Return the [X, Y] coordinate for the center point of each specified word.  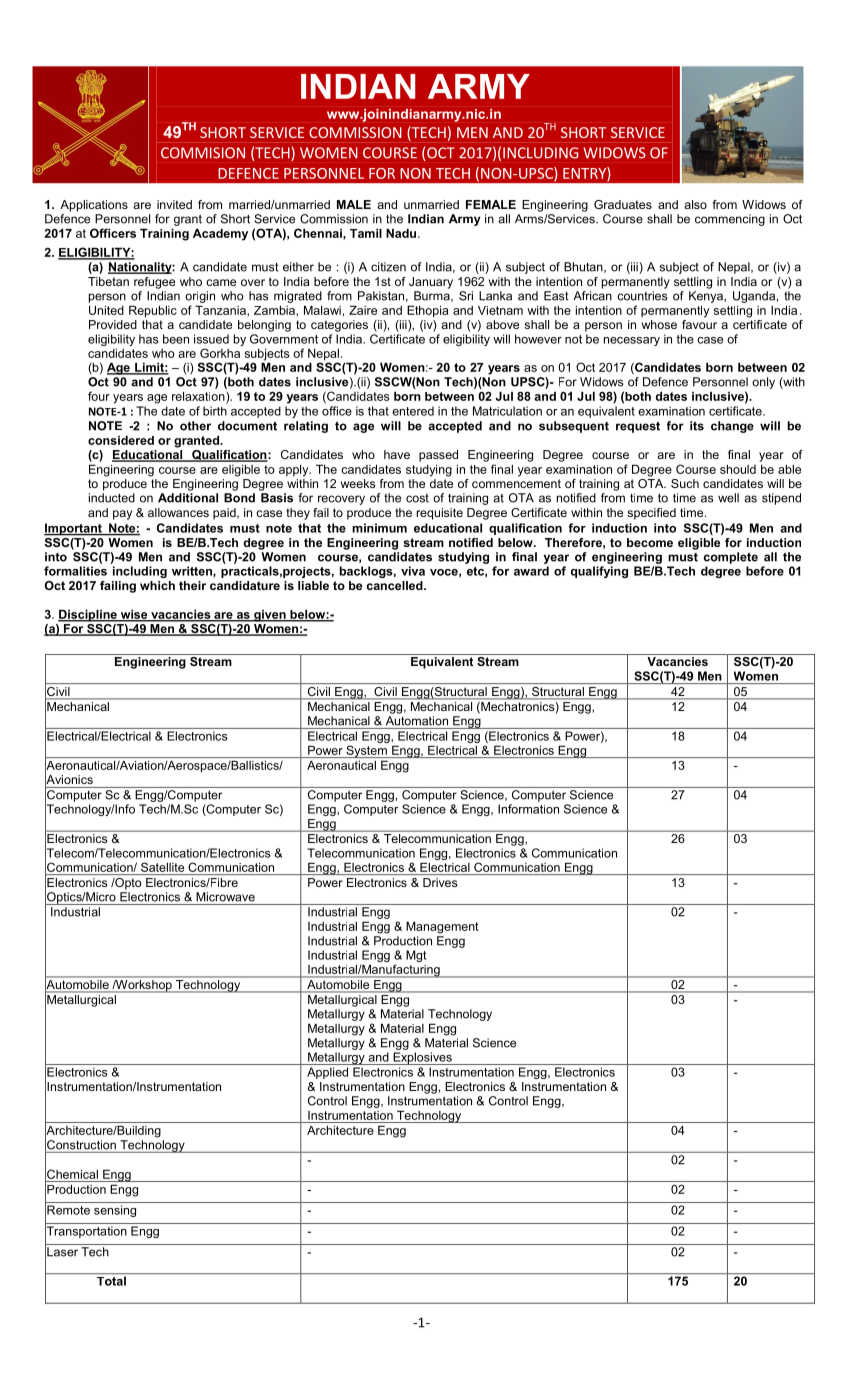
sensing [115, 1211]
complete [731, 558]
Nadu [402, 233]
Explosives [422, 1058]
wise [134, 615]
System [366, 751]
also [695, 204]
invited [174, 204]
